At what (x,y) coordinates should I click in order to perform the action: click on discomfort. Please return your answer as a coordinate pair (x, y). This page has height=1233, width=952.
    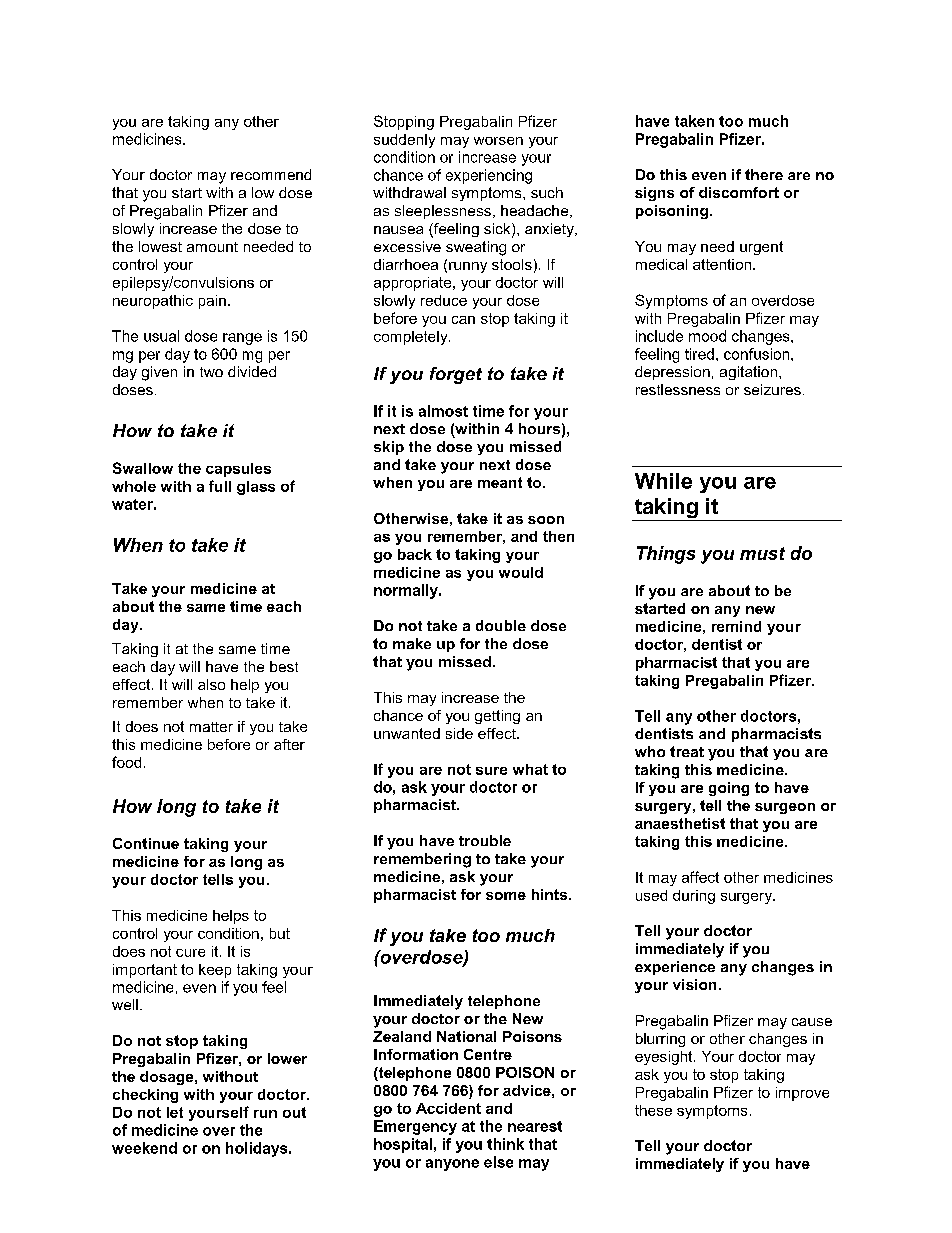
    Looking at the image, I should click on (739, 192).
